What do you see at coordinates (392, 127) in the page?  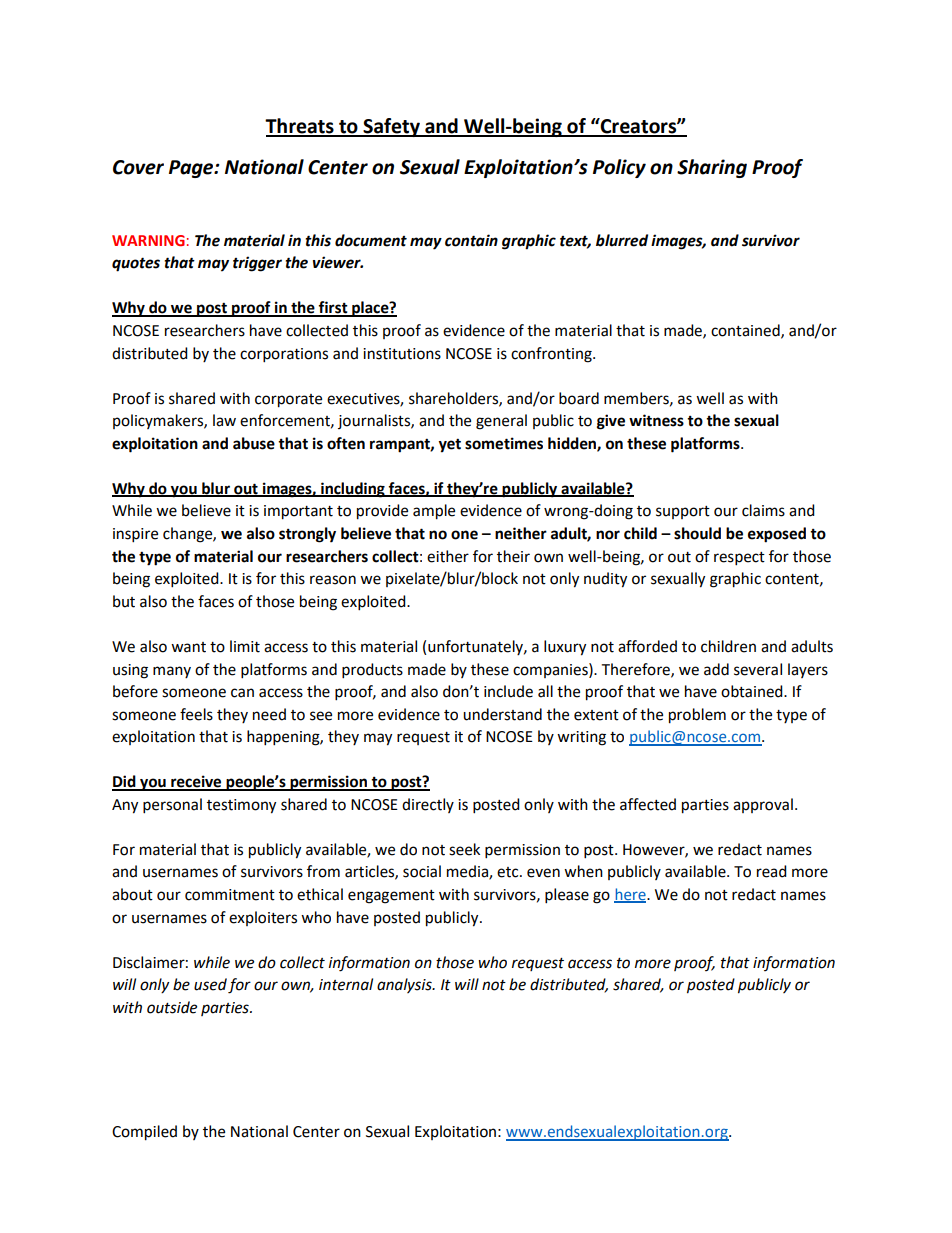 I see `Safety` at bounding box center [392, 127].
